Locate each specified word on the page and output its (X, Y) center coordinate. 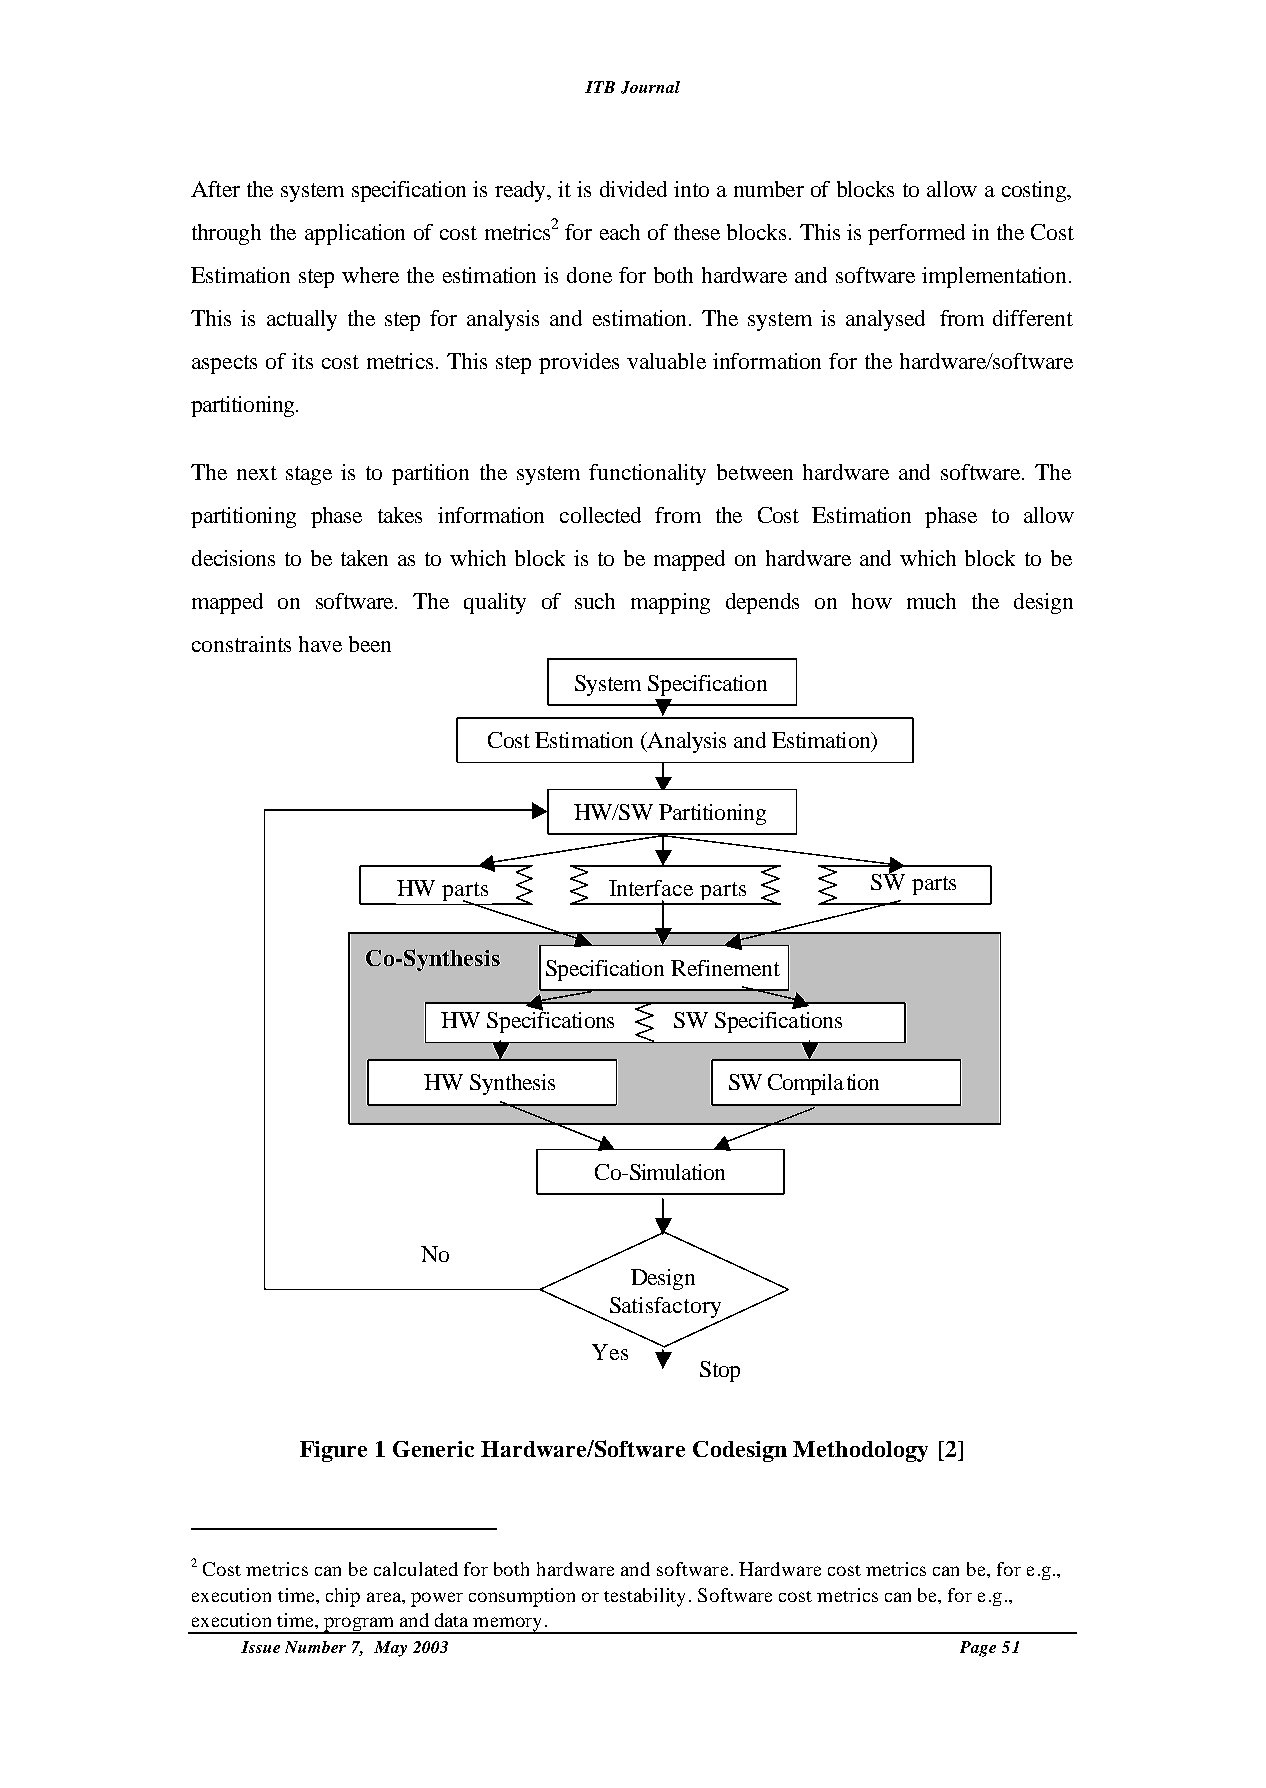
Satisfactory (665, 1309)
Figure (333, 1451)
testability (647, 1597)
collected (600, 515)
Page (978, 1649)
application (355, 234)
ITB (600, 87)
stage (309, 475)
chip (343, 1597)
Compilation (823, 1084)
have (320, 644)
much (931, 601)
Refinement (725, 968)
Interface (651, 888)
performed (916, 234)
